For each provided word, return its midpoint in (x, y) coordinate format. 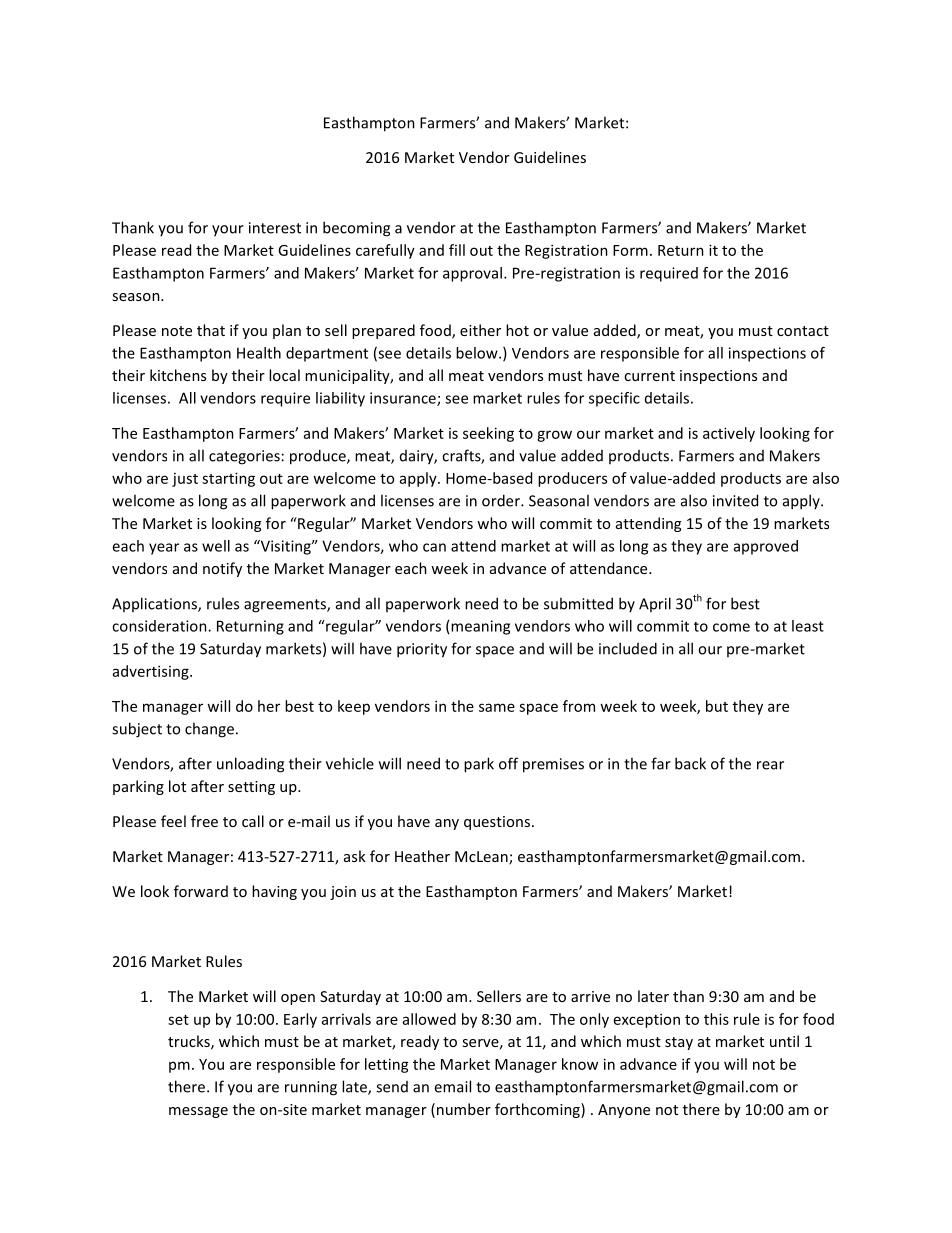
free (204, 821)
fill (457, 250)
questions (498, 823)
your (228, 231)
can (434, 547)
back (690, 763)
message (198, 1112)
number (464, 1109)
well (216, 546)
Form (630, 250)
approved (766, 547)
